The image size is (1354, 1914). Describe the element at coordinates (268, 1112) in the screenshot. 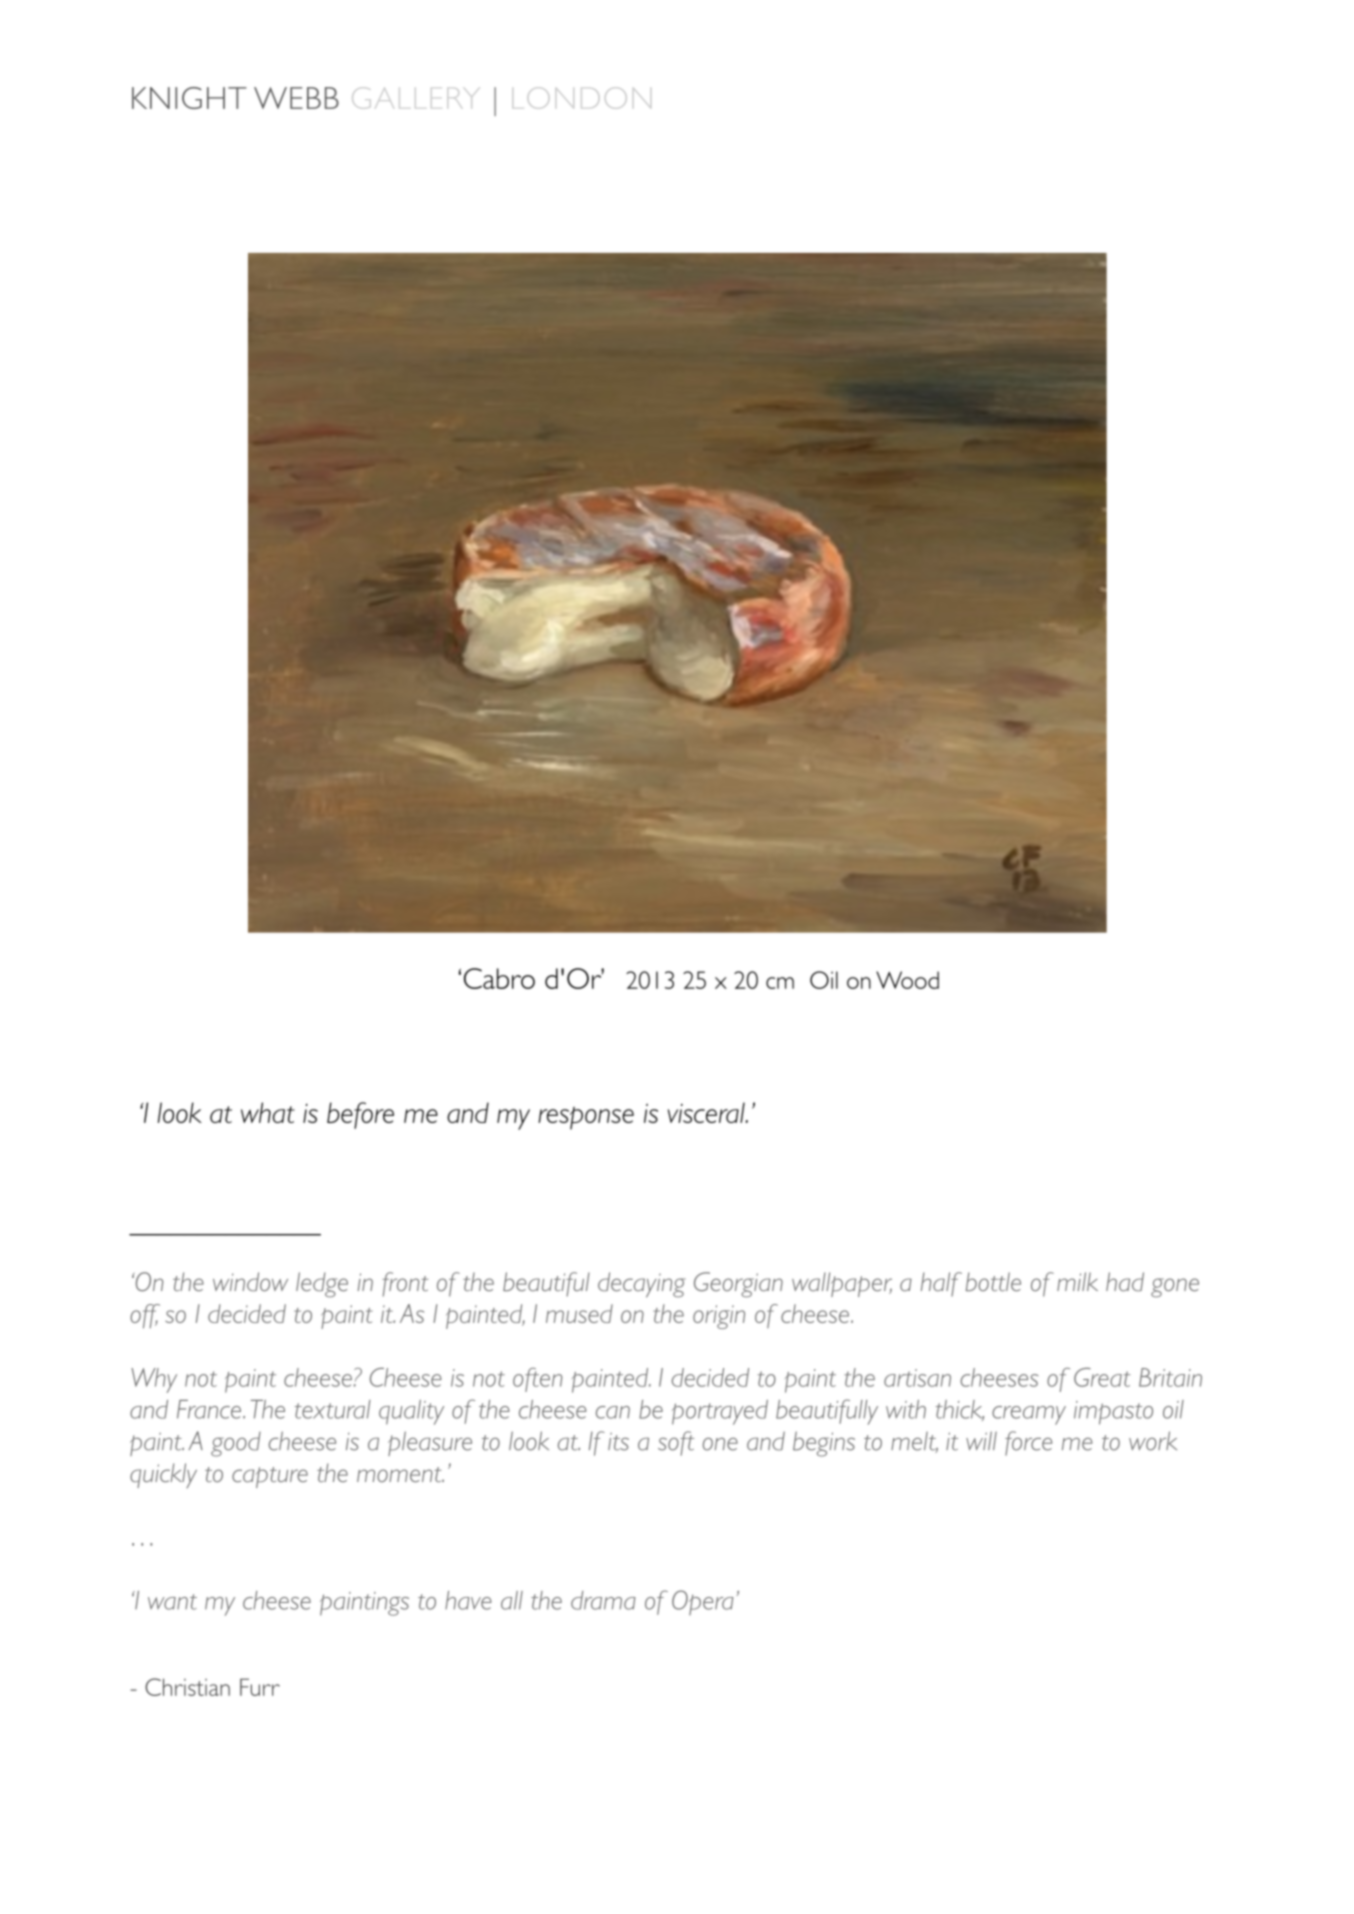

I see `what` at that location.
